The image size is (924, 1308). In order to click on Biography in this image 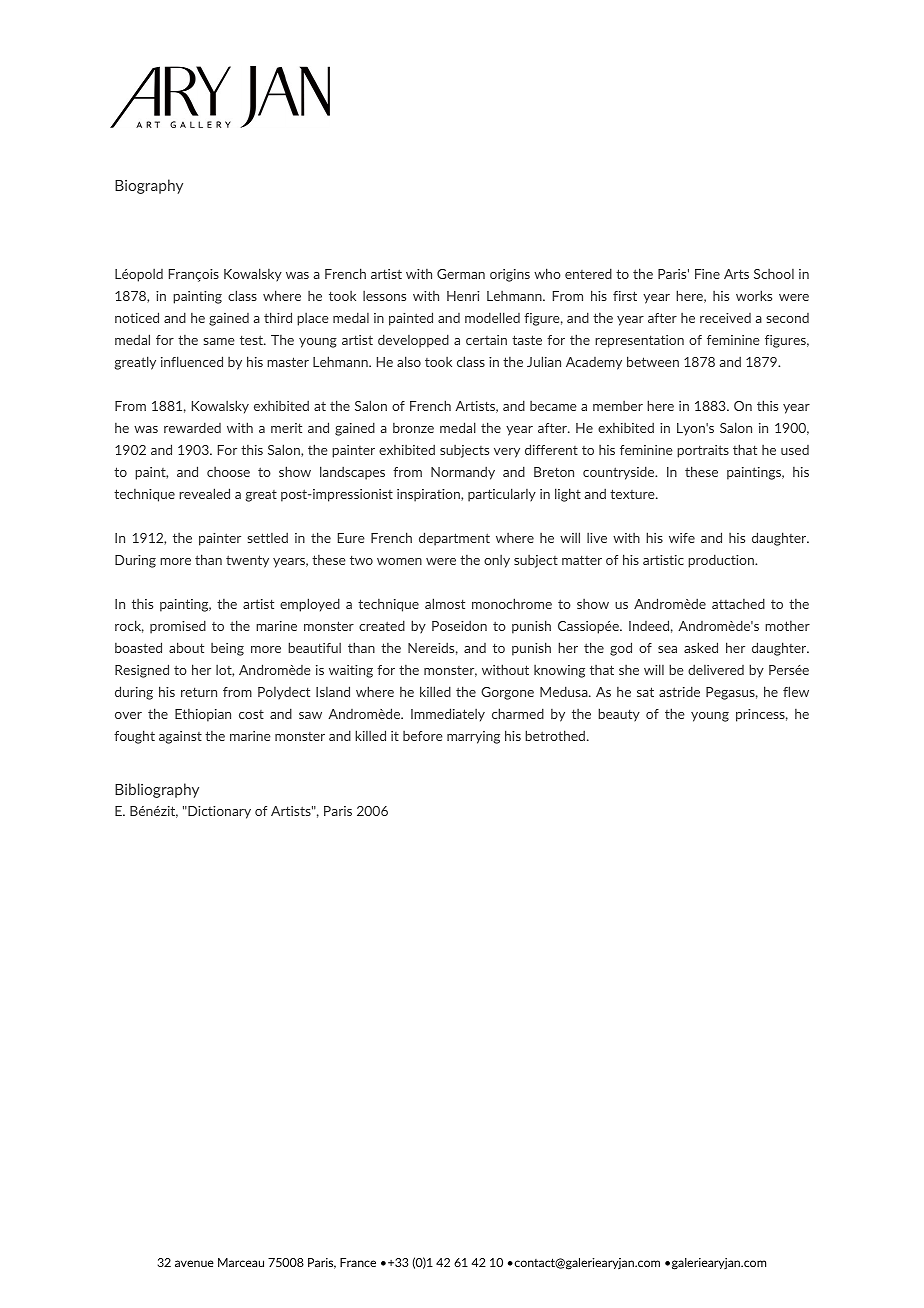, I will do `click(149, 186)`.
